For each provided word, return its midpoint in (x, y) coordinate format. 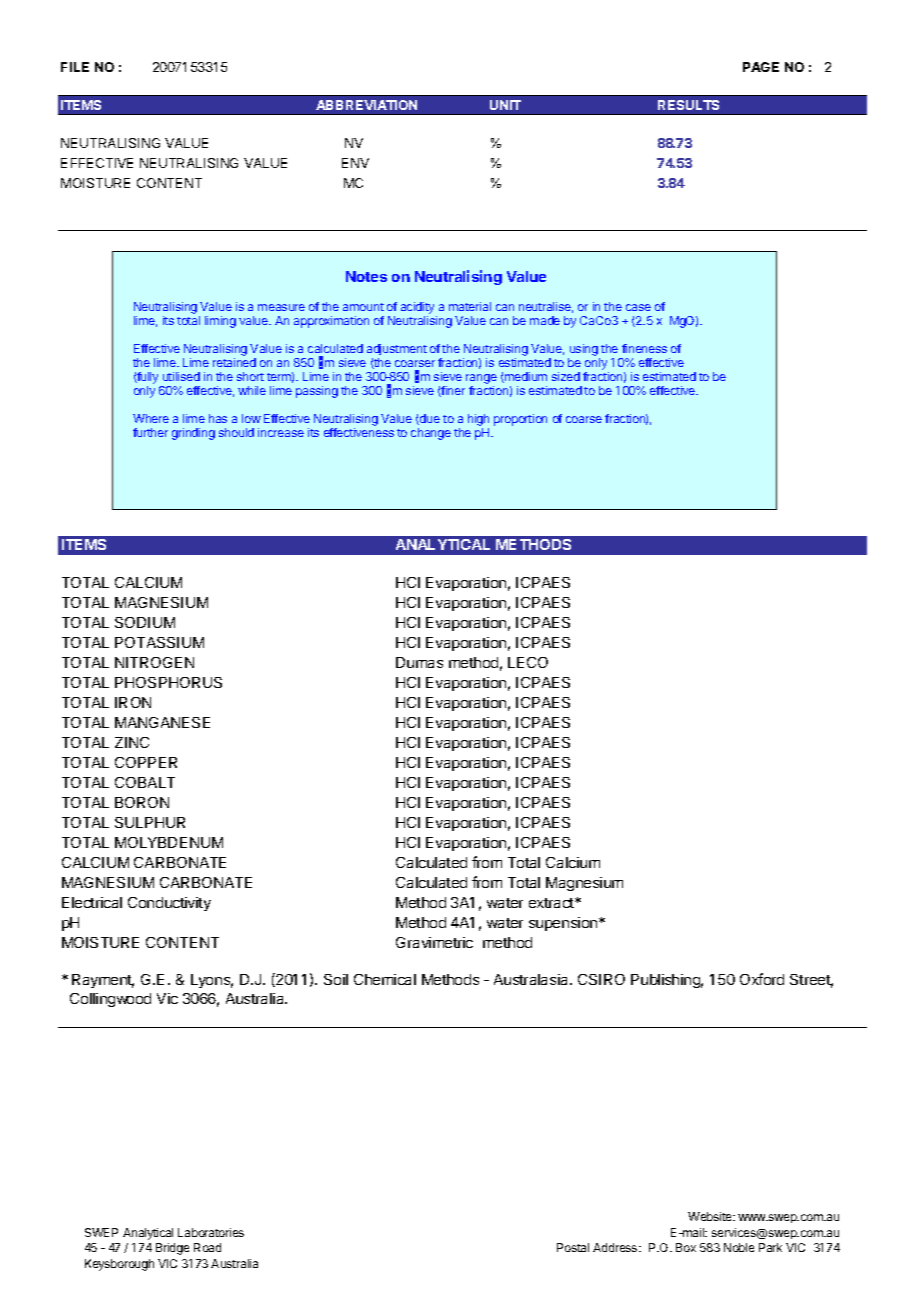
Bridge (172, 1249)
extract (552, 903)
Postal (573, 1247)
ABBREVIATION (366, 105)
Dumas (419, 662)
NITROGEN (154, 662)
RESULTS (688, 105)
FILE (75, 67)
